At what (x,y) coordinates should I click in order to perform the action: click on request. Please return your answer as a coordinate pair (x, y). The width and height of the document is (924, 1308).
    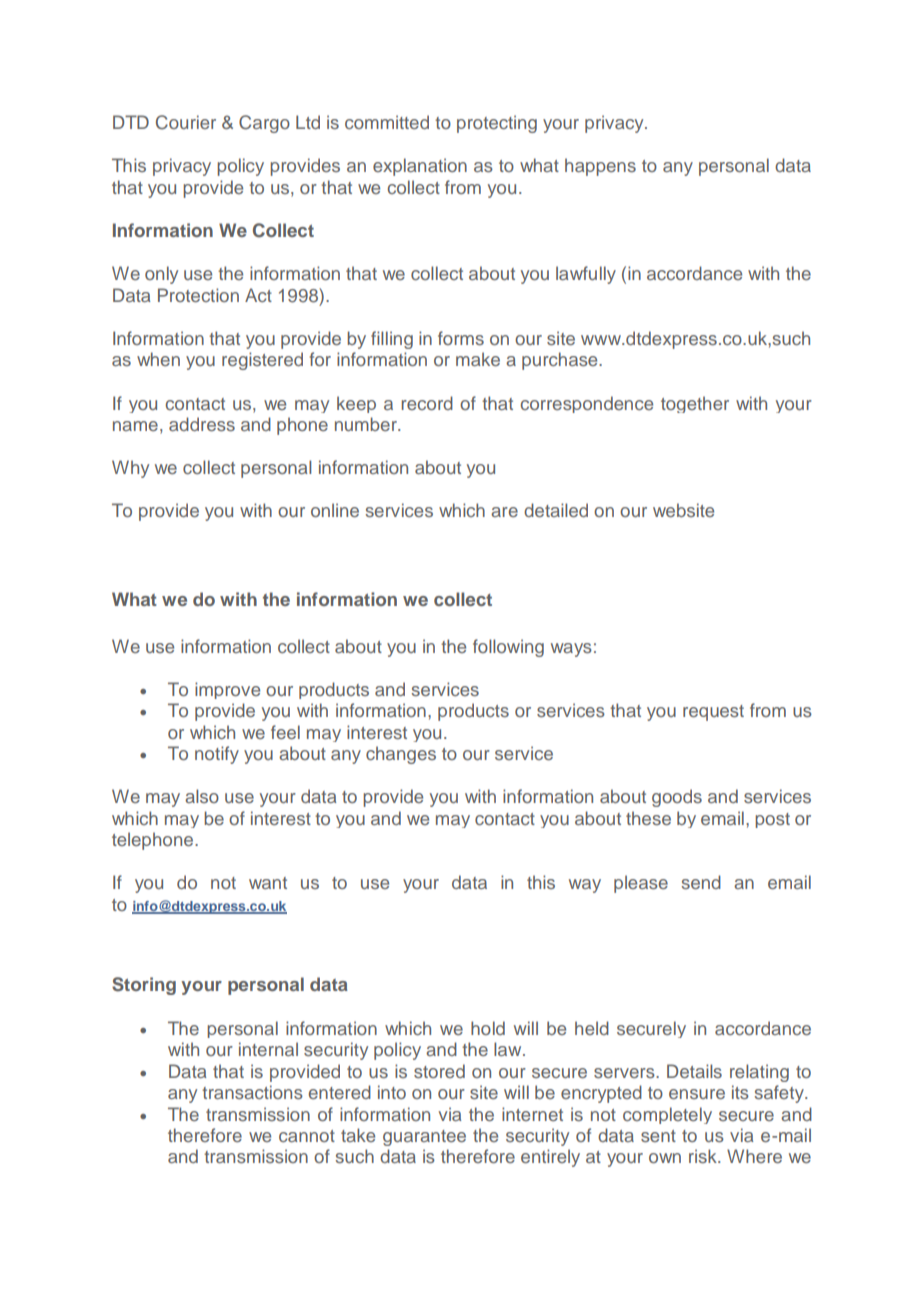
    Looking at the image, I should click on (713, 713).
